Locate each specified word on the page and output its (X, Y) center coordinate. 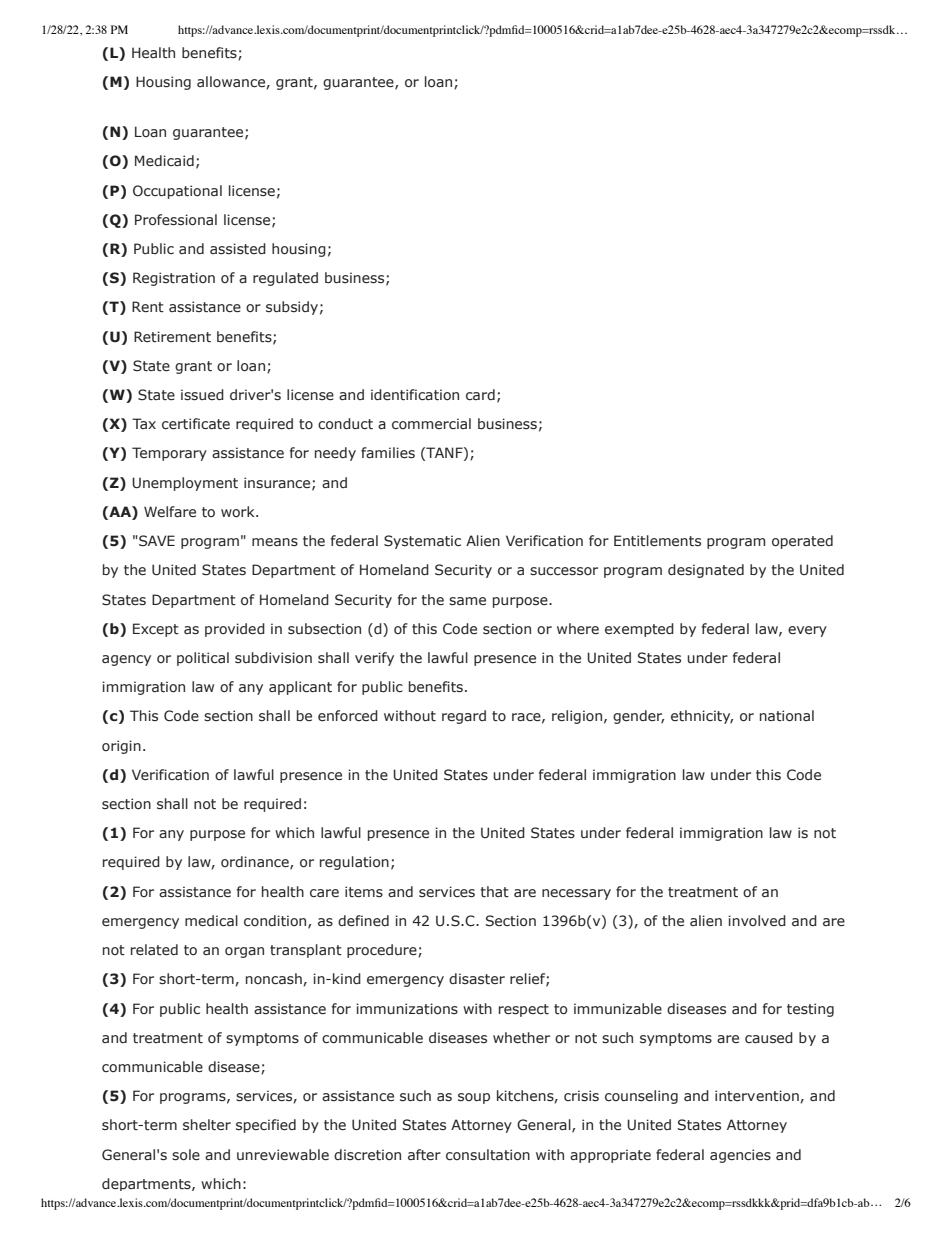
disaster (477, 979)
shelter (207, 1125)
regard (464, 717)
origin (121, 747)
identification (415, 395)
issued (202, 395)
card (480, 394)
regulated (285, 279)
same (467, 601)
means (275, 542)
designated (706, 571)
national (787, 715)
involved (757, 920)
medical (211, 920)
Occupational (177, 192)
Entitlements (657, 541)
